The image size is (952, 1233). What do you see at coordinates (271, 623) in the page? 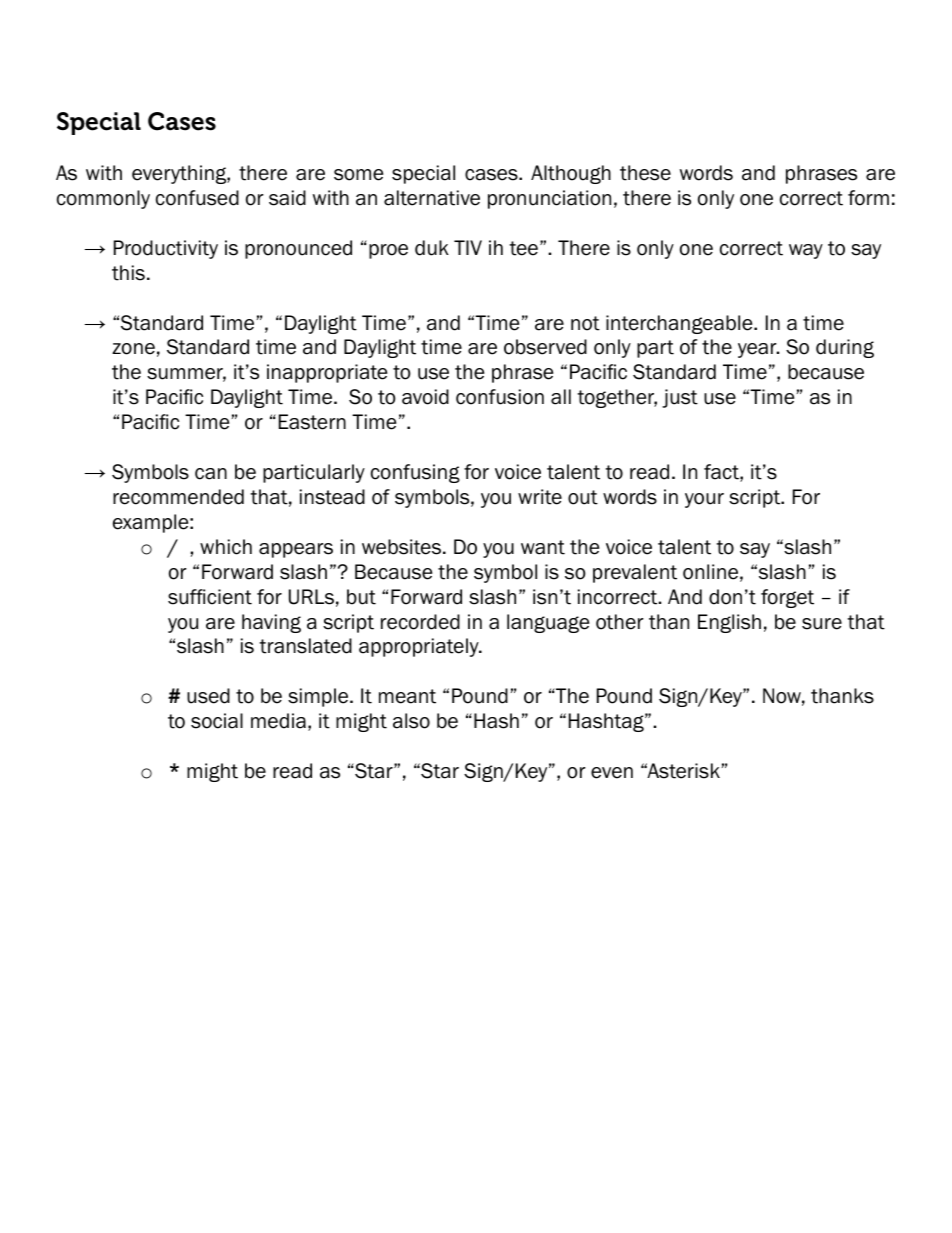
I see `having` at bounding box center [271, 623].
